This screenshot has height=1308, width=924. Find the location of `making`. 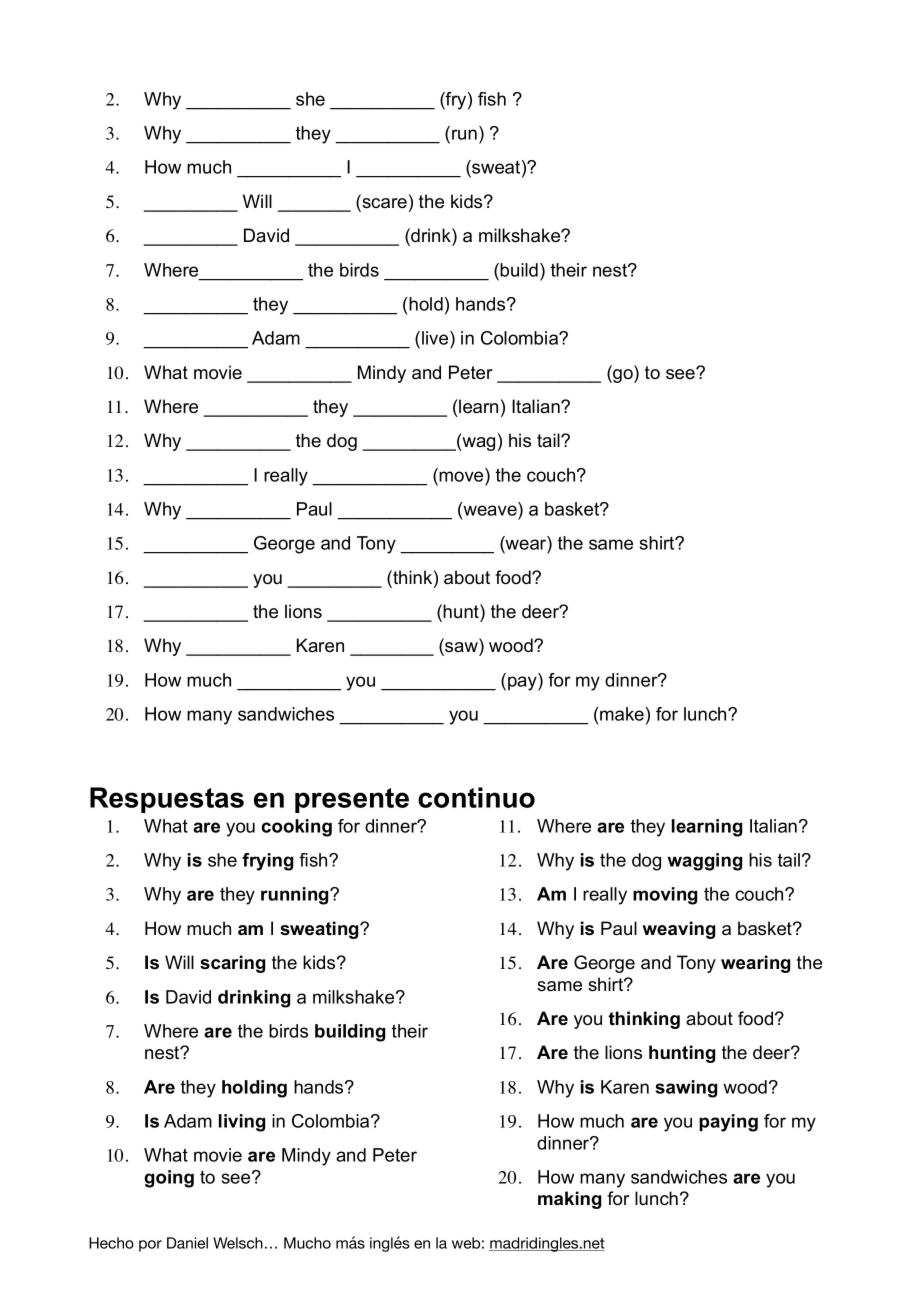

making is located at coordinates (569, 1200).
